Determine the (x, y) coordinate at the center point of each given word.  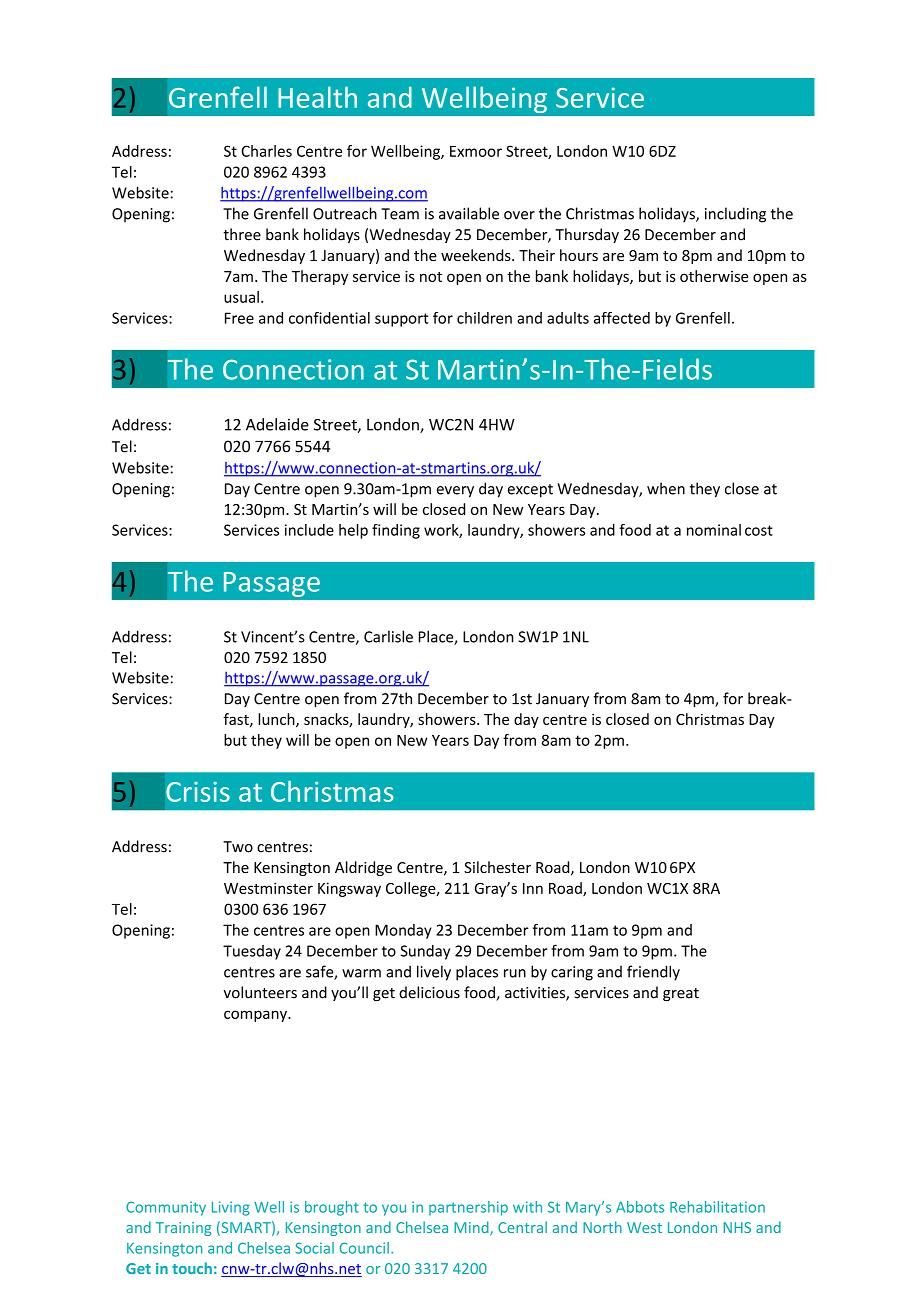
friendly (653, 973)
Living (231, 1208)
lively (434, 973)
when (666, 488)
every (455, 492)
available (469, 213)
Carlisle (388, 636)
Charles (266, 151)
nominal (714, 530)
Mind (472, 1228)
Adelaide (277, 424)
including (735, 215)
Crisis (198, 791)
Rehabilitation (717, 1207)
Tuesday (252, 952)
